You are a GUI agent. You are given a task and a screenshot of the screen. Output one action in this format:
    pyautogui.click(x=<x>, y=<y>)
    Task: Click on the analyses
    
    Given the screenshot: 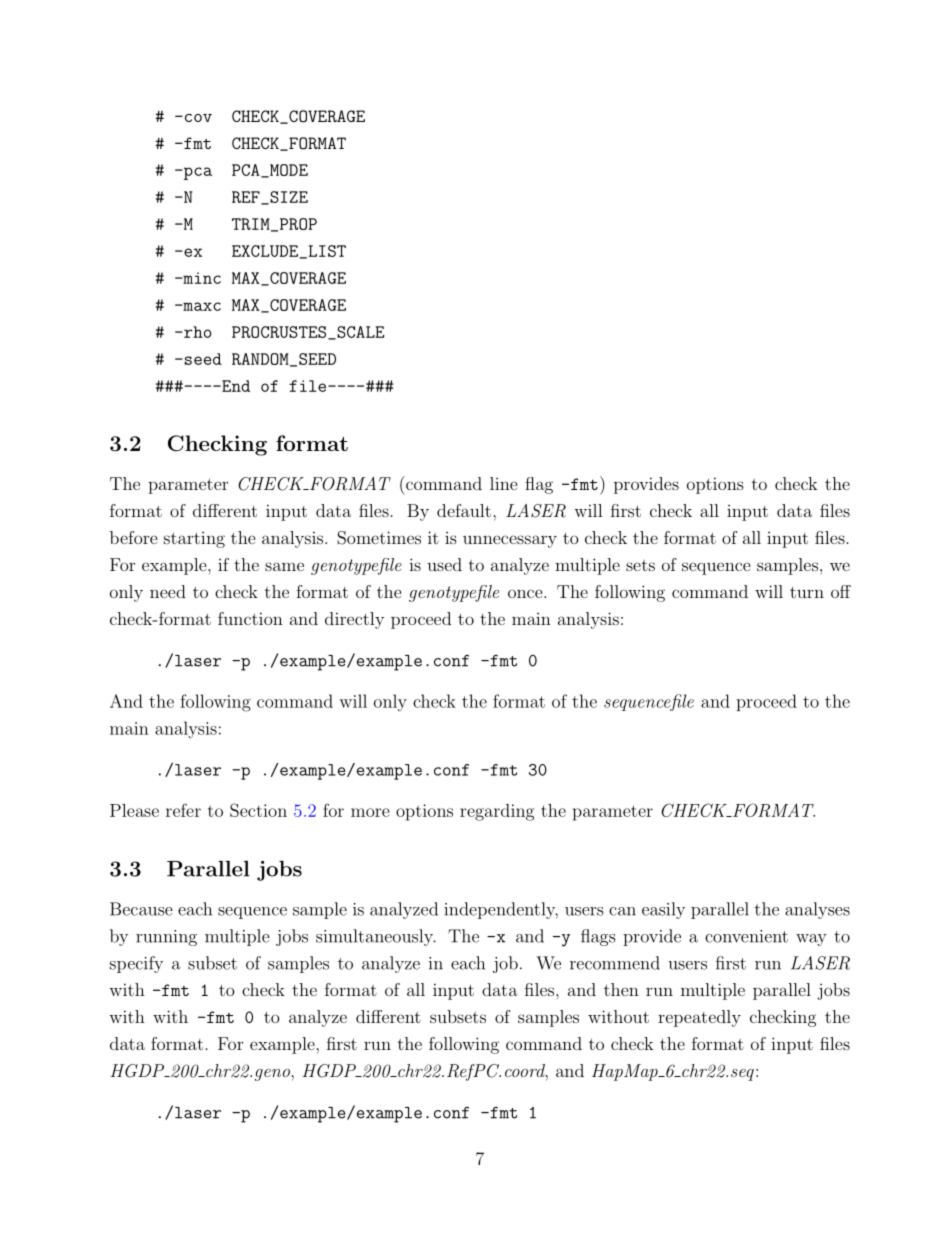 What is the action you would take?
    pyautogui.click(x=817, y=910)
